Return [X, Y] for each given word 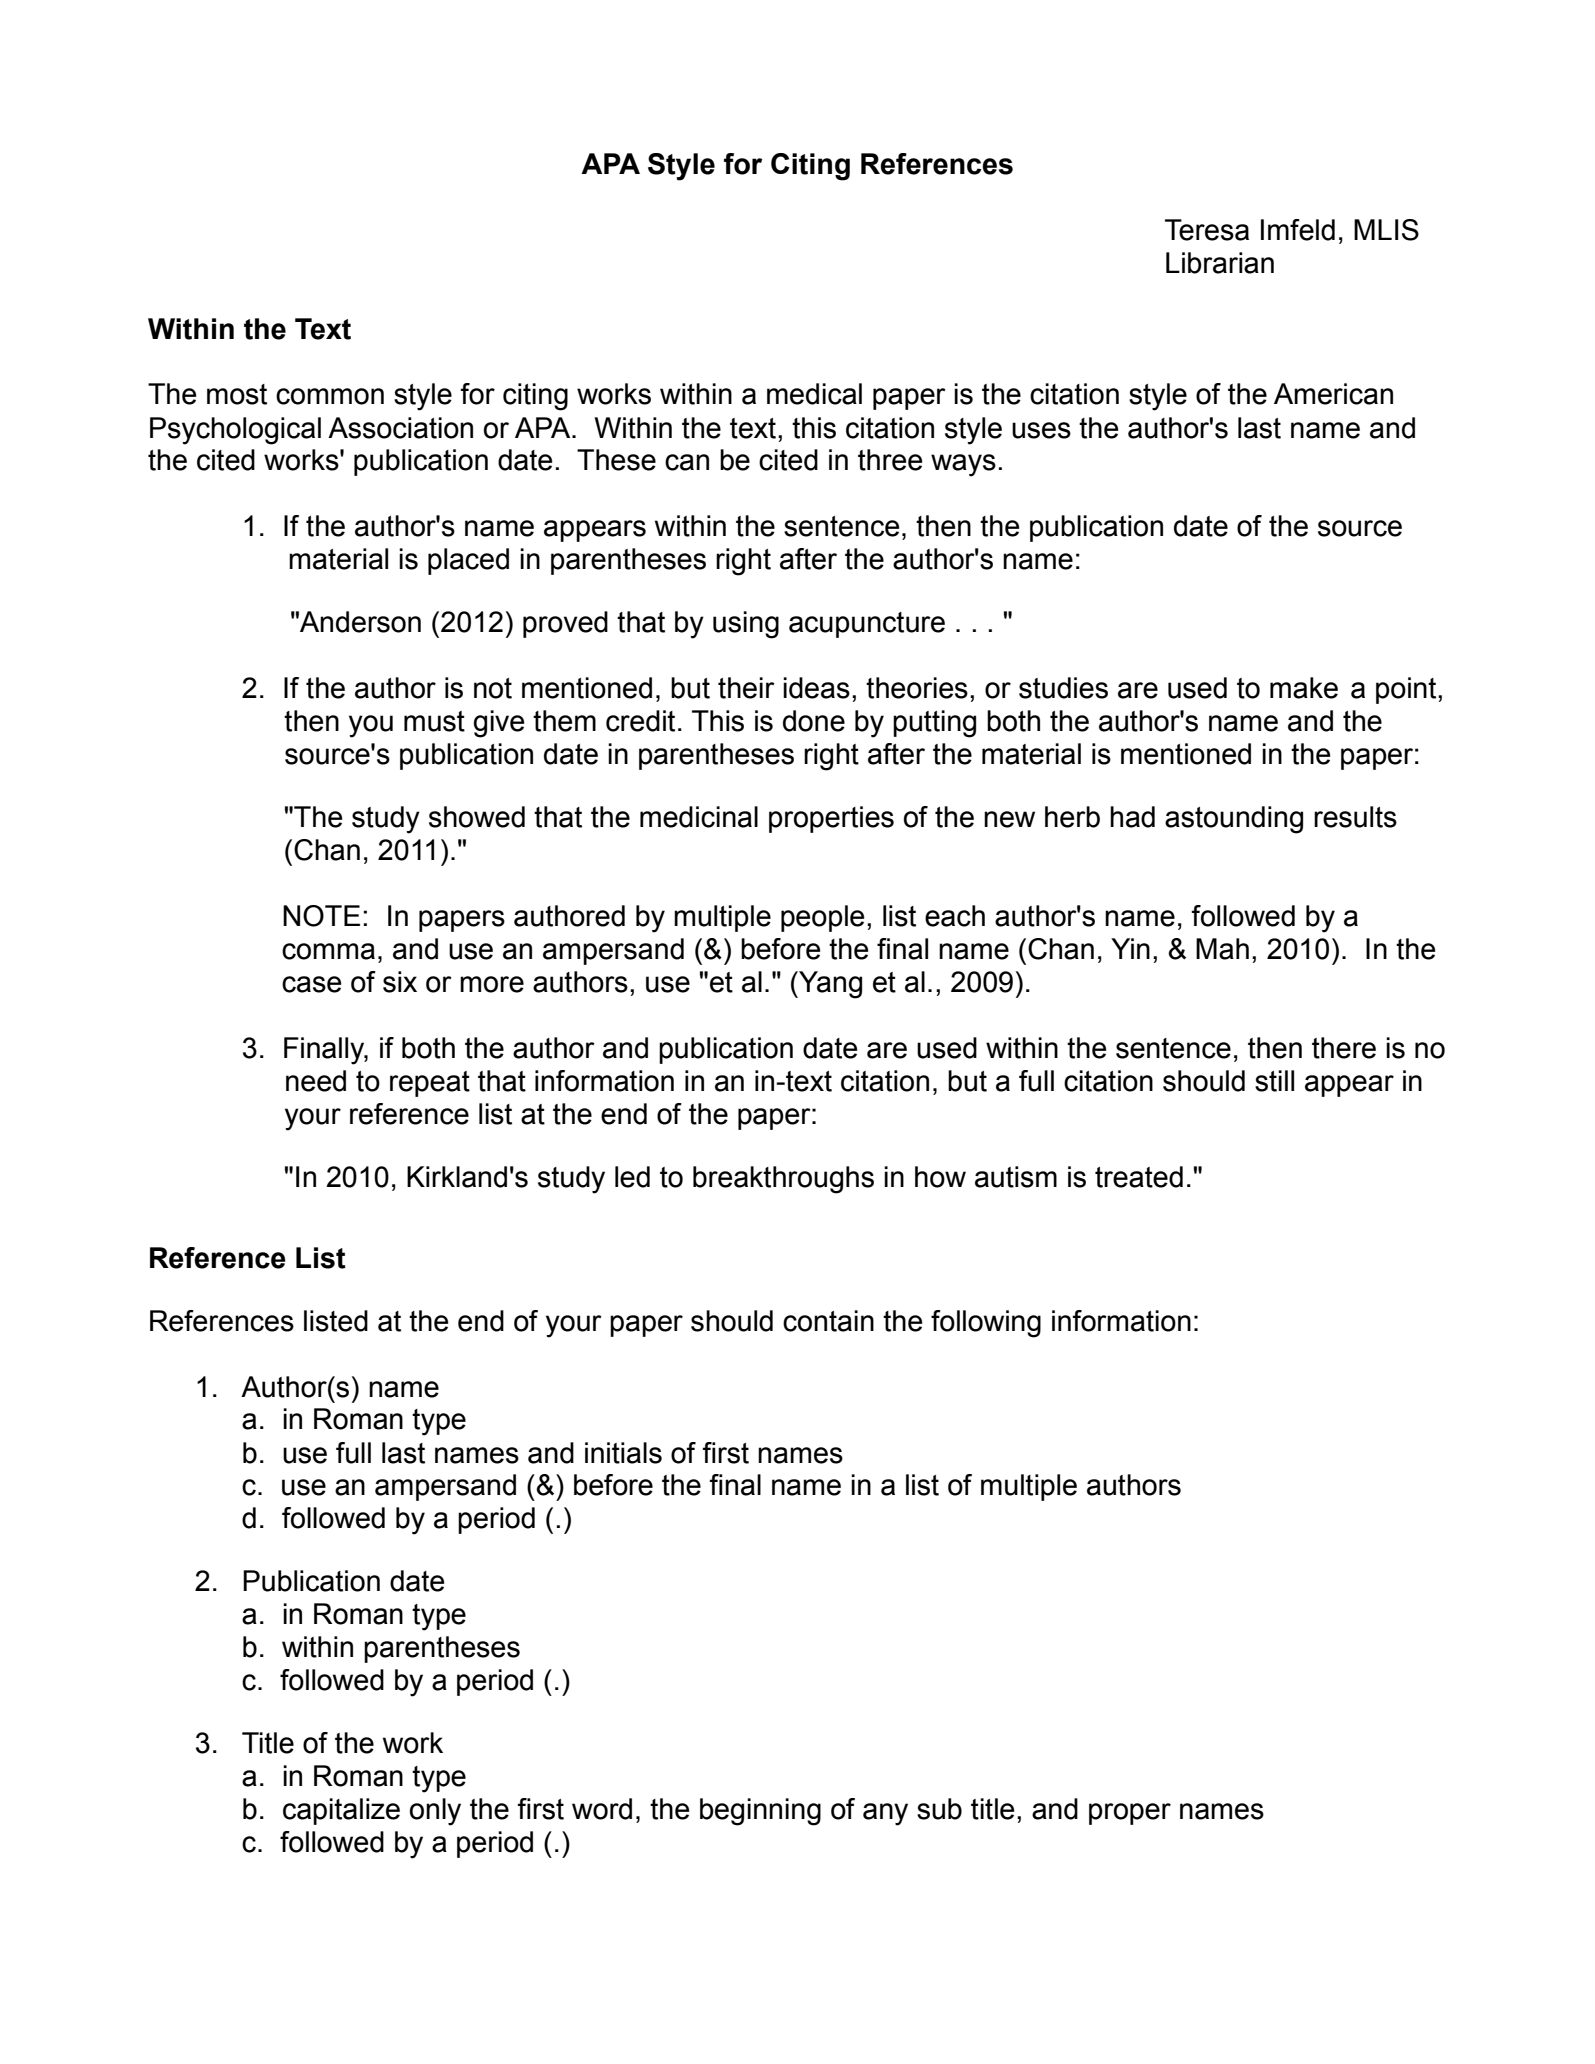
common [330, 396]
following [986, 1324]
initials [623, 1453]
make [1304, 688]
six [400, 982]
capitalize [341, 1811]
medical [814, 394]
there [1344, 1048]
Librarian [1220, 263]
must [434, 721]
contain [828, 1321]
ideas [816, 688]
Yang [829, 985]
